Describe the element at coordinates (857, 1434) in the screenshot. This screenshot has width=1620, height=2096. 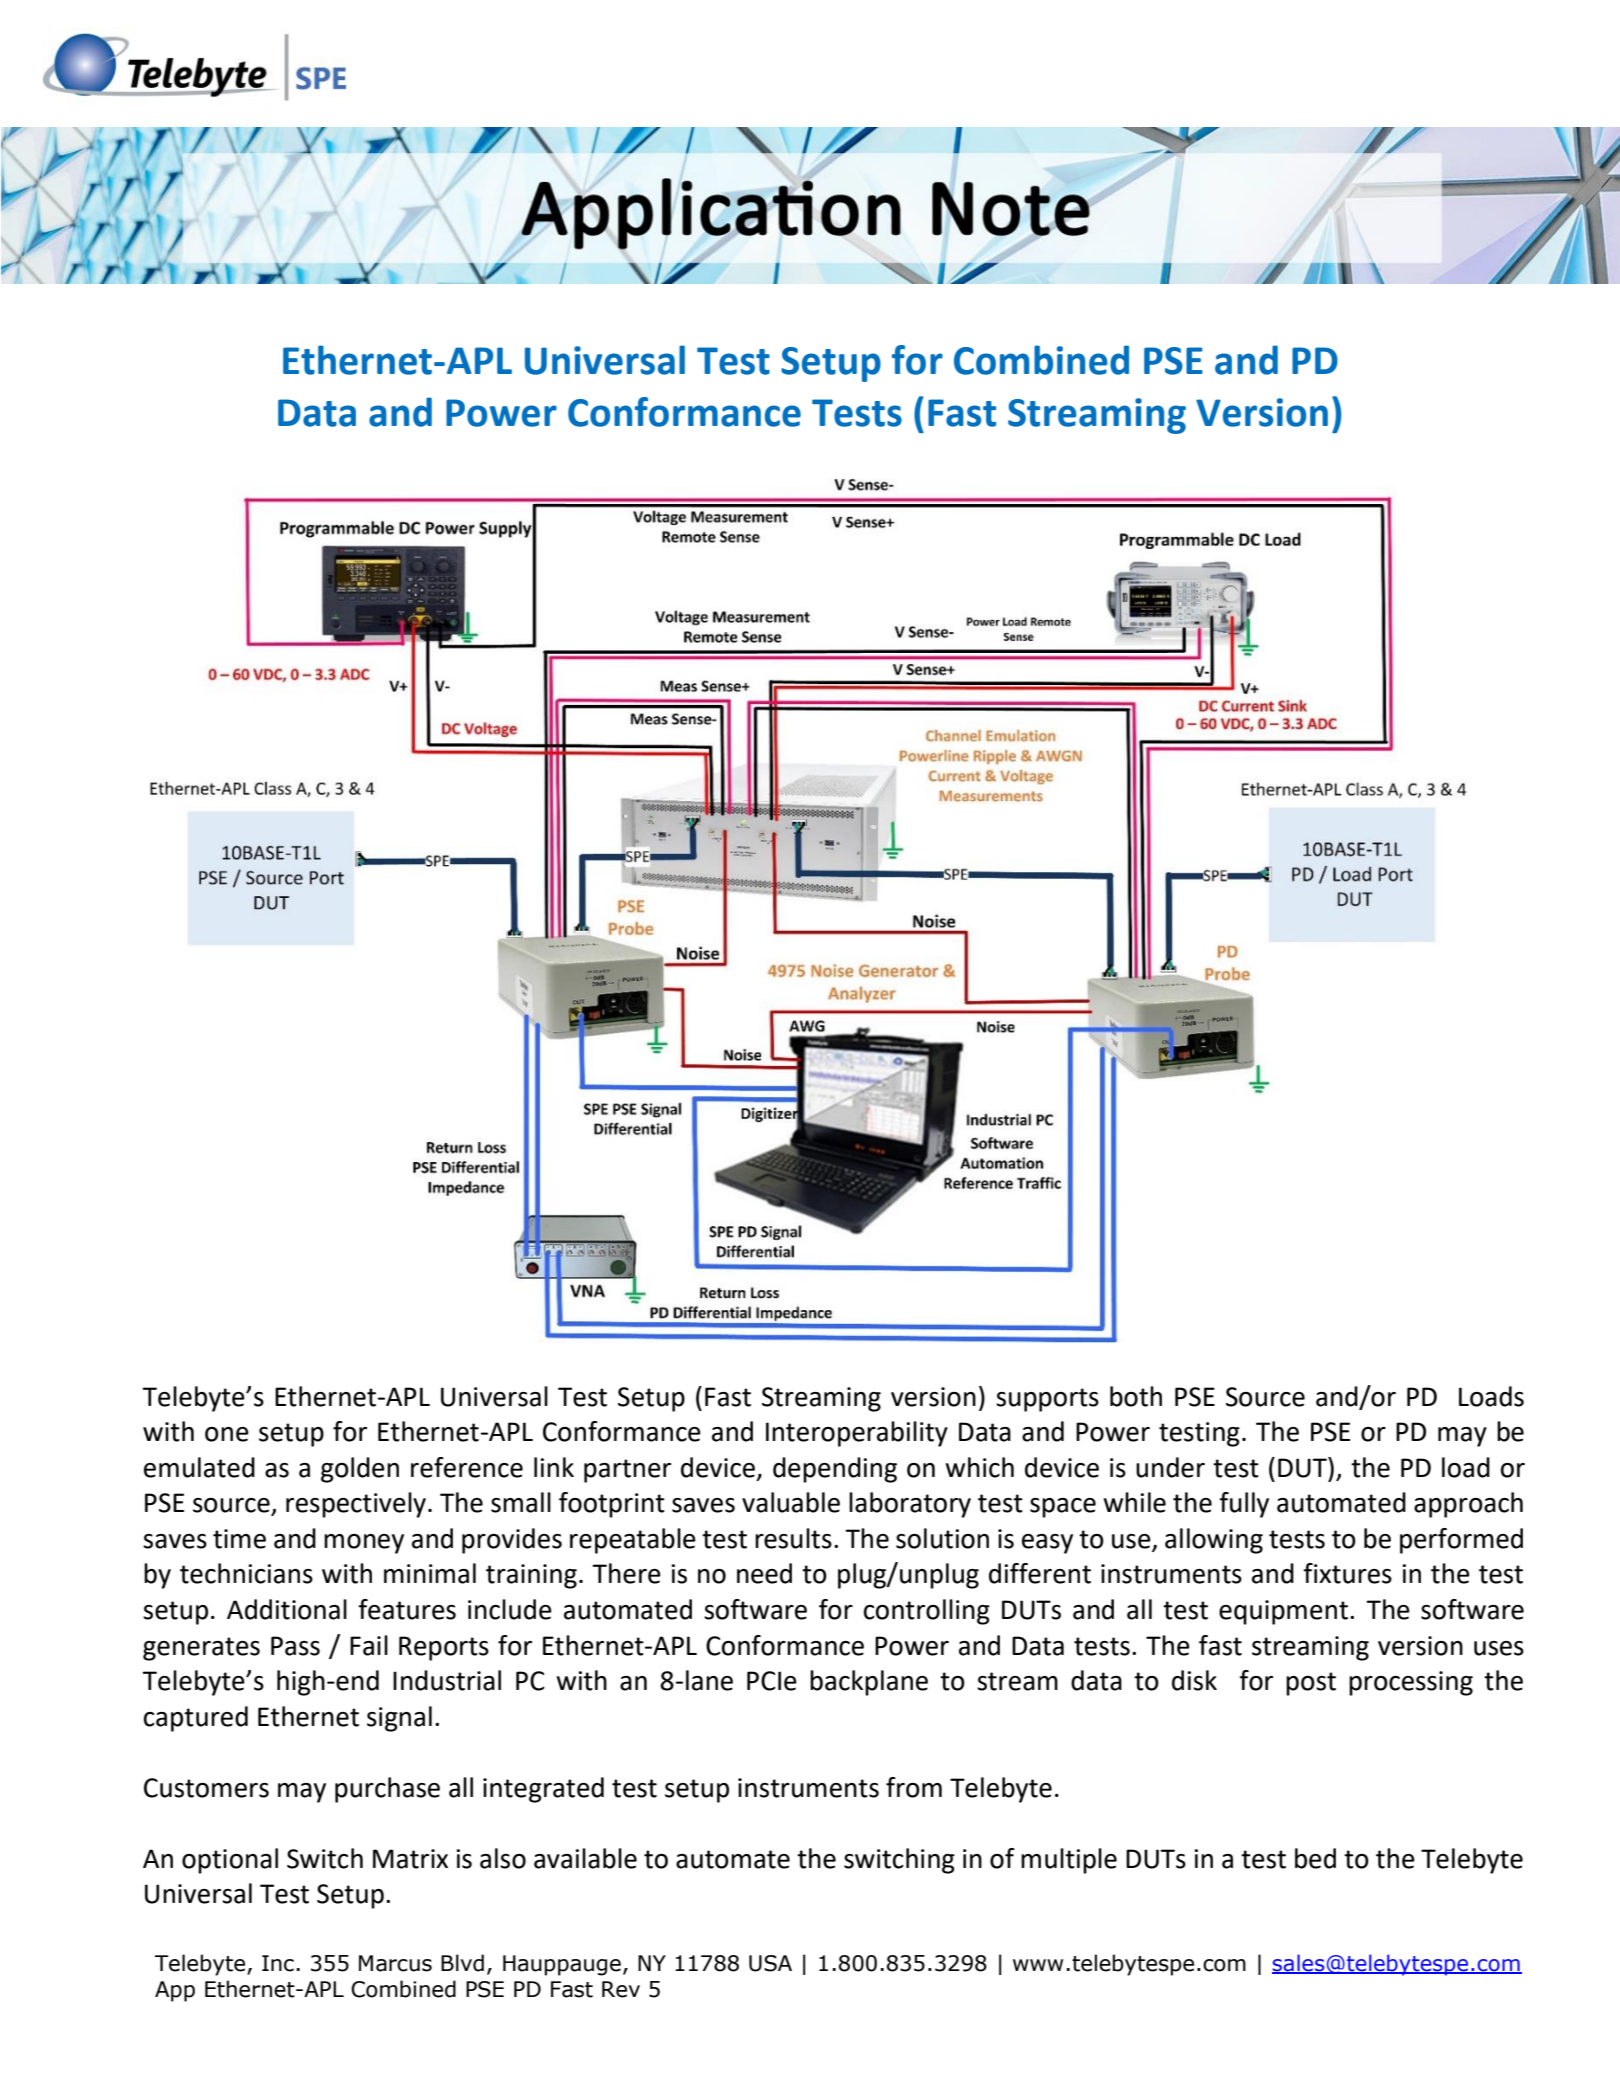
I see `Interoperability` at that location.
